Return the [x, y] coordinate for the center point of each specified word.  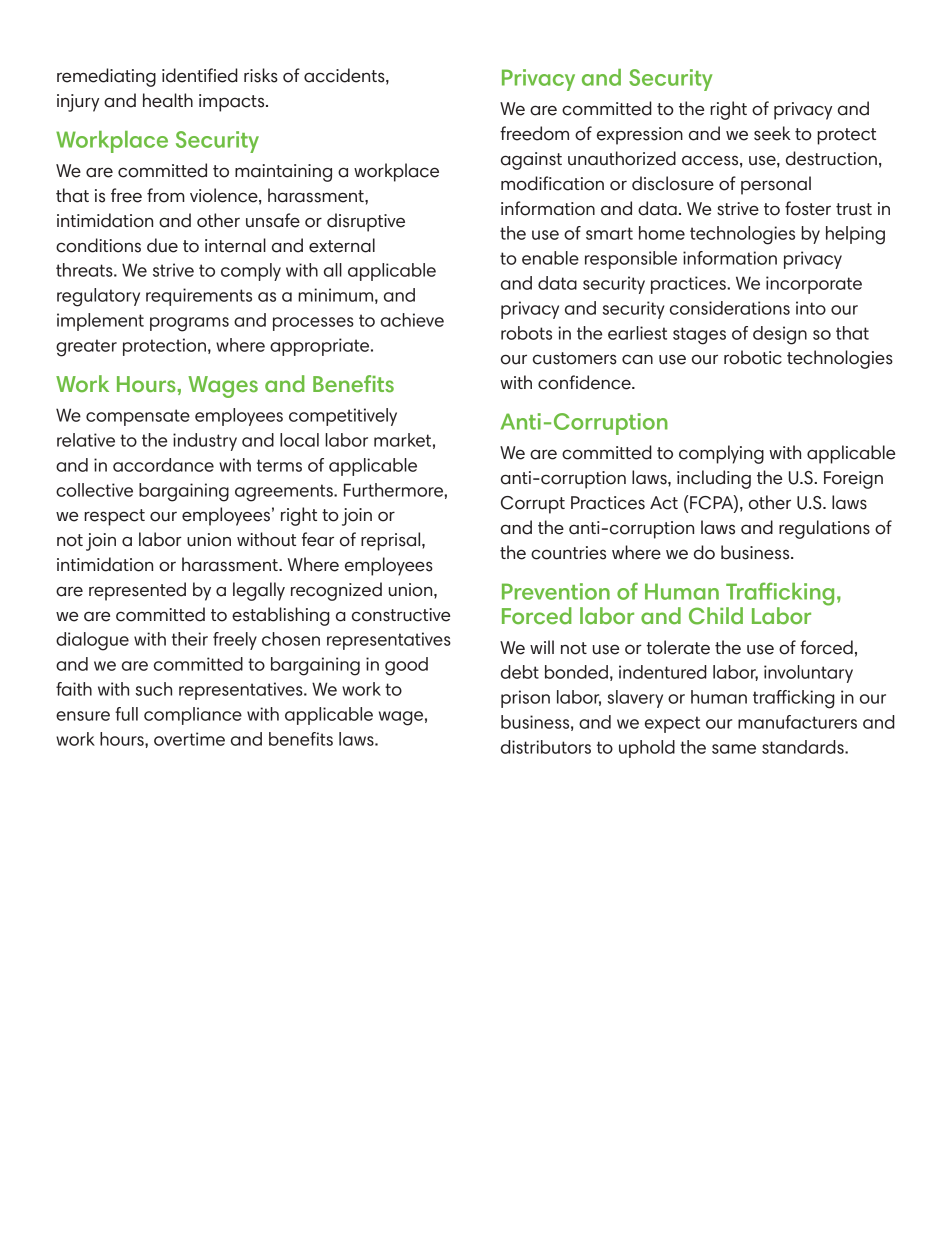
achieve [412, 320]
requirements [199, 297]
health [168, 100]
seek [772, 133]
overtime [189, 739]
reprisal [392, 541]
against [531, 161]
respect [114, 517]
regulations [824, 529]
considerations [730, 308]
